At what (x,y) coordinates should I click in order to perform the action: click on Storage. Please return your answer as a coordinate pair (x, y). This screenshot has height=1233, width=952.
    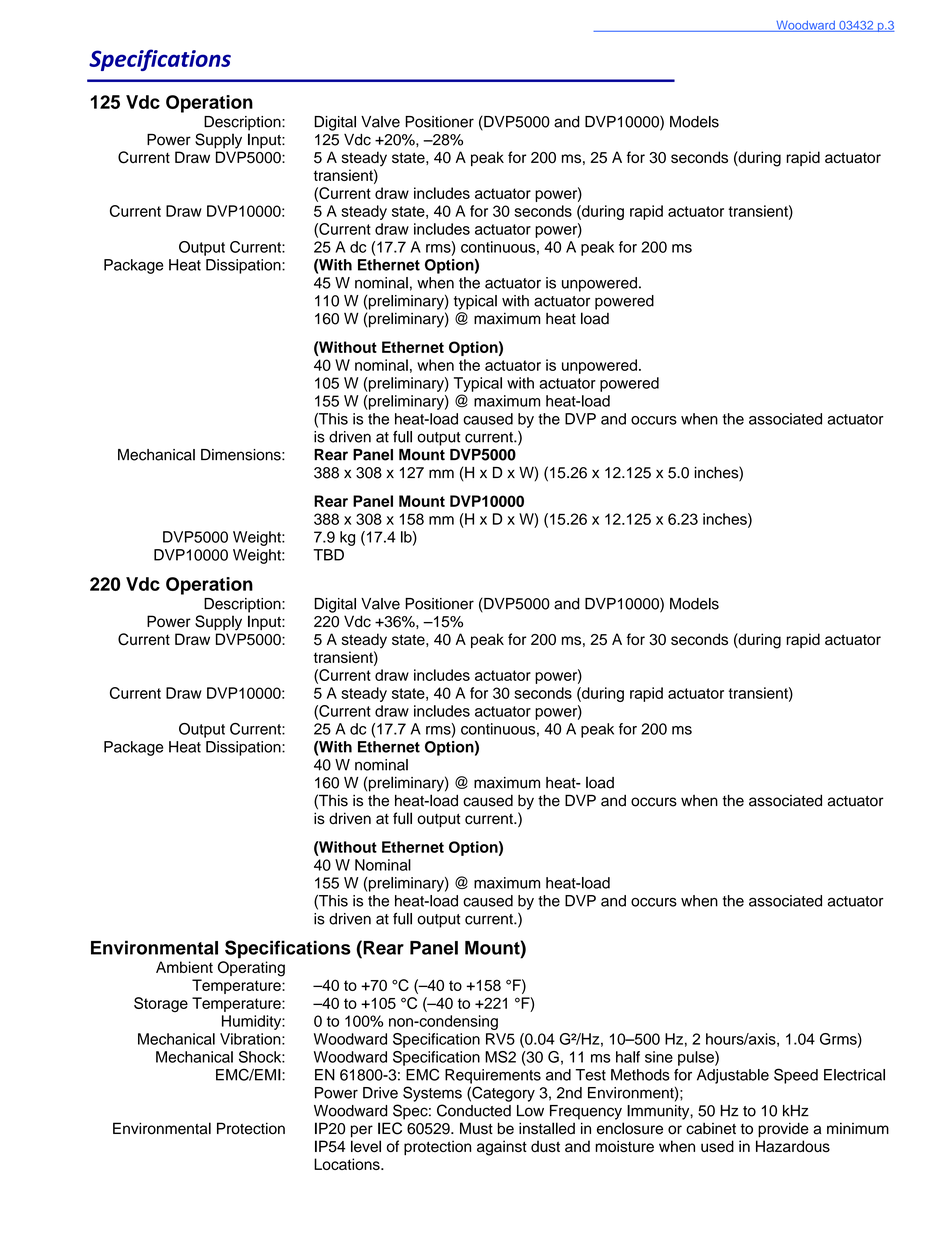
    Looking at the image, I should click on (161, 1004).
